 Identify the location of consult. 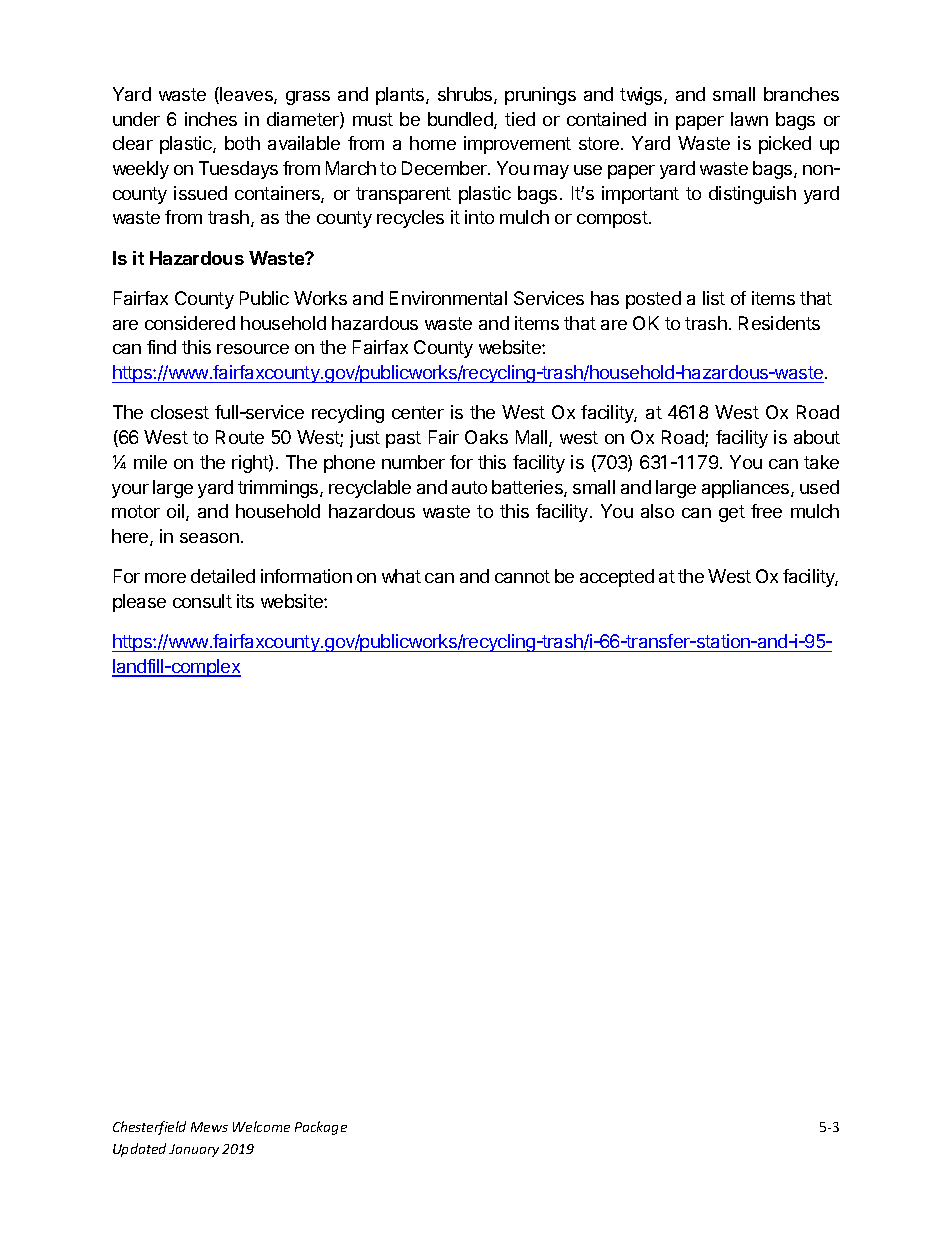
(202, 601).
